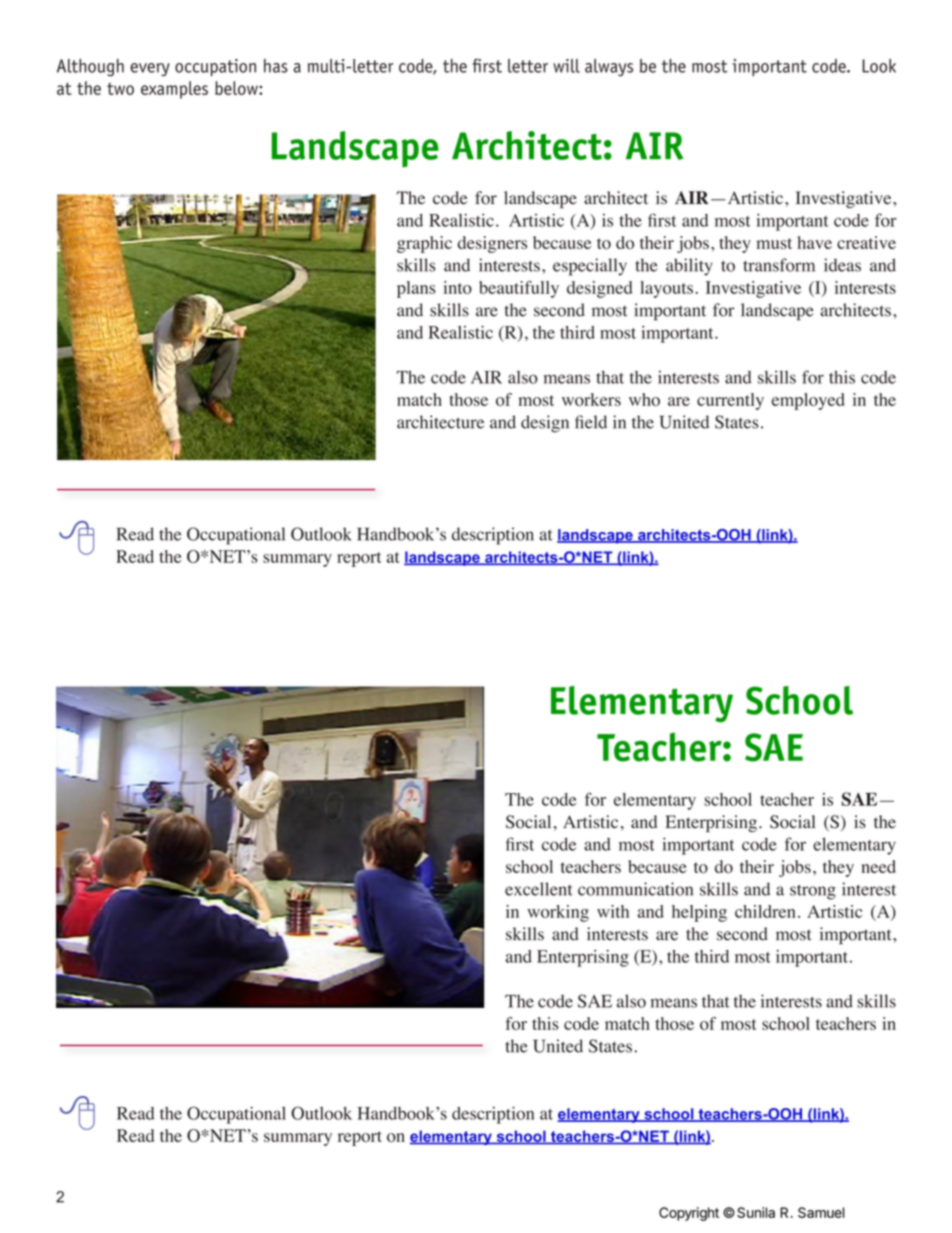 The width and height of the screenshot is (952, 1233). What do you see at coordinates (609, 68) in the screenshot?
I see `always` at bounding box center [609, 68].
